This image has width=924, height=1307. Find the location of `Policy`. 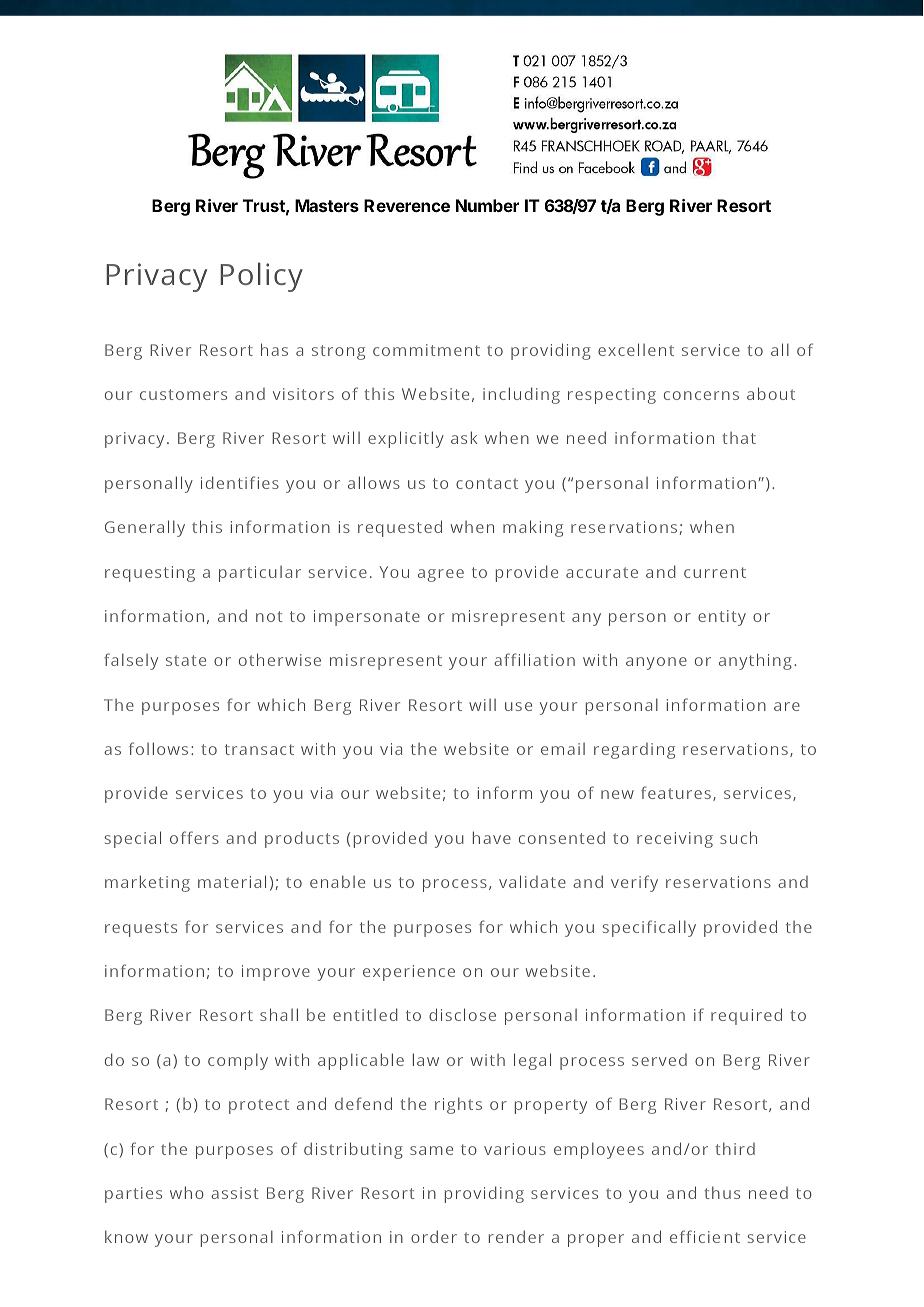

Policy is located at coordinates (261, 277).
